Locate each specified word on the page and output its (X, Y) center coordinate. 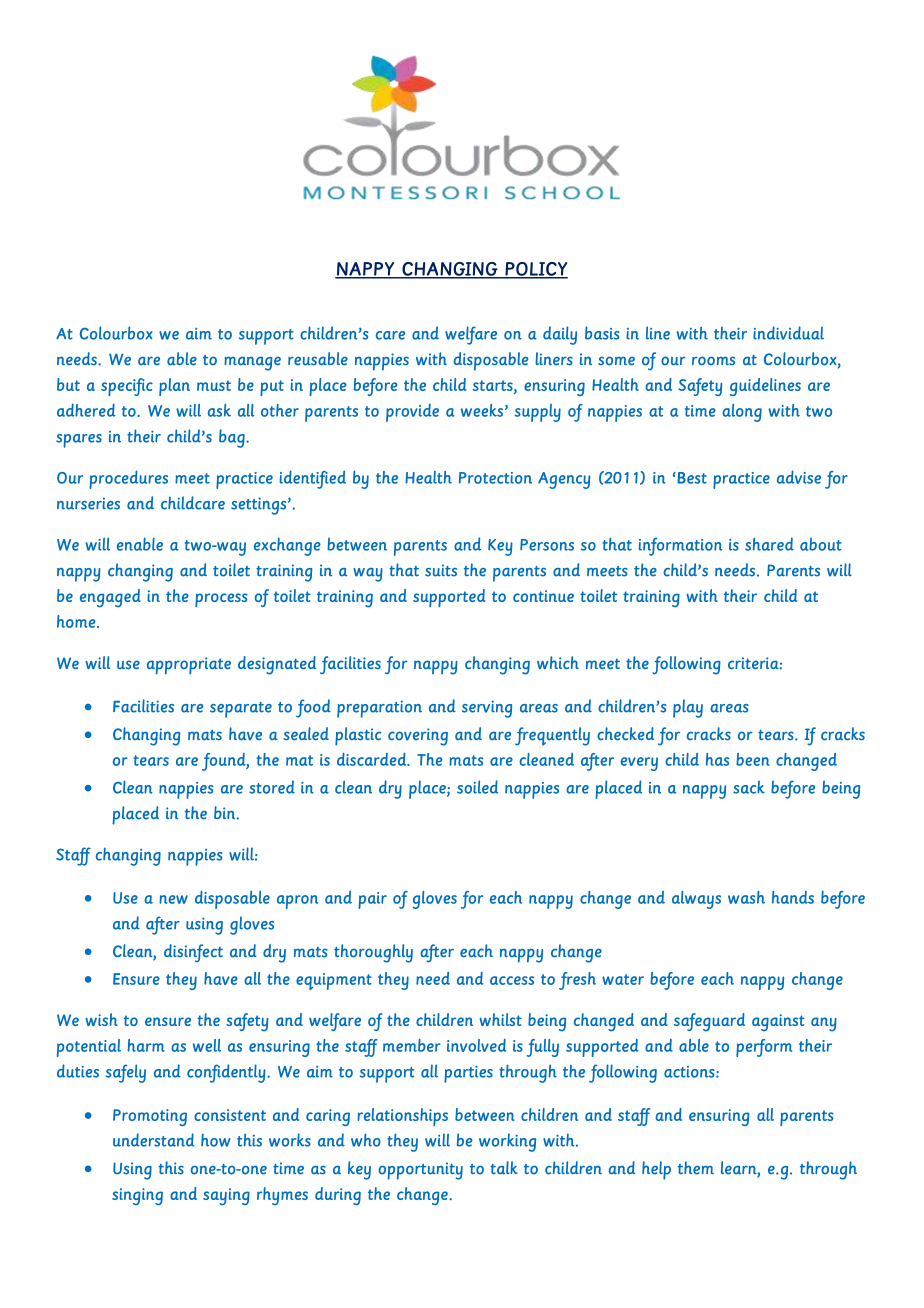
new (173, 899)
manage (252, 363)
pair (372, 900)
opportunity (420, 1171)
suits (441, 570)
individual (788, 333)
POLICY (535, 270)
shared (769, 544)
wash (746, 897)
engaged (110, 598)
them (696, 1168)
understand (153, 1140)
